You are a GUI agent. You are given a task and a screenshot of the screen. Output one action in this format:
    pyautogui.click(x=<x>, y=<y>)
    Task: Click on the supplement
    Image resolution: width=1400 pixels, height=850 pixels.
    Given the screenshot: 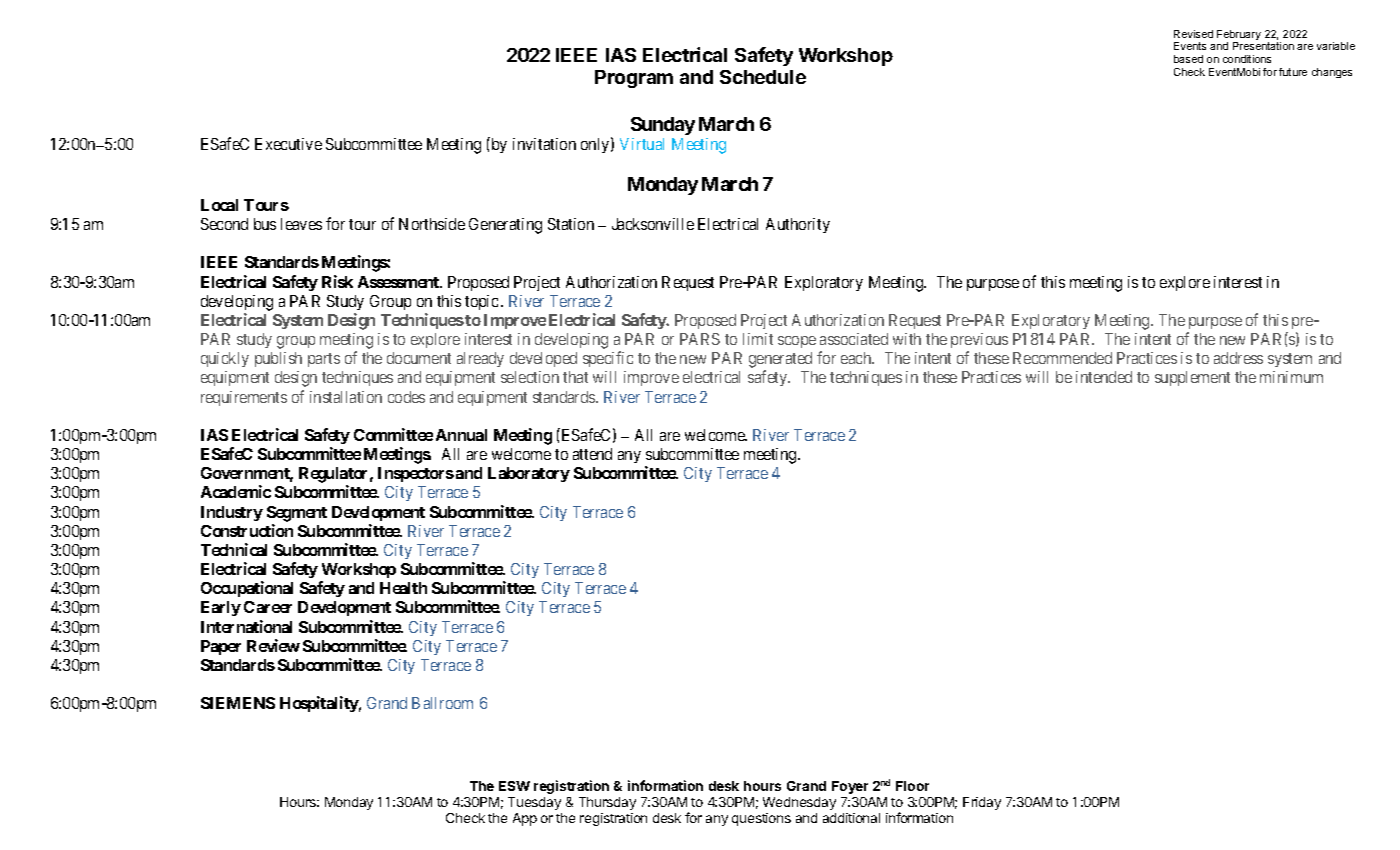 What is the action you would take?
    pyautogui.click(x=1192, y=378)
